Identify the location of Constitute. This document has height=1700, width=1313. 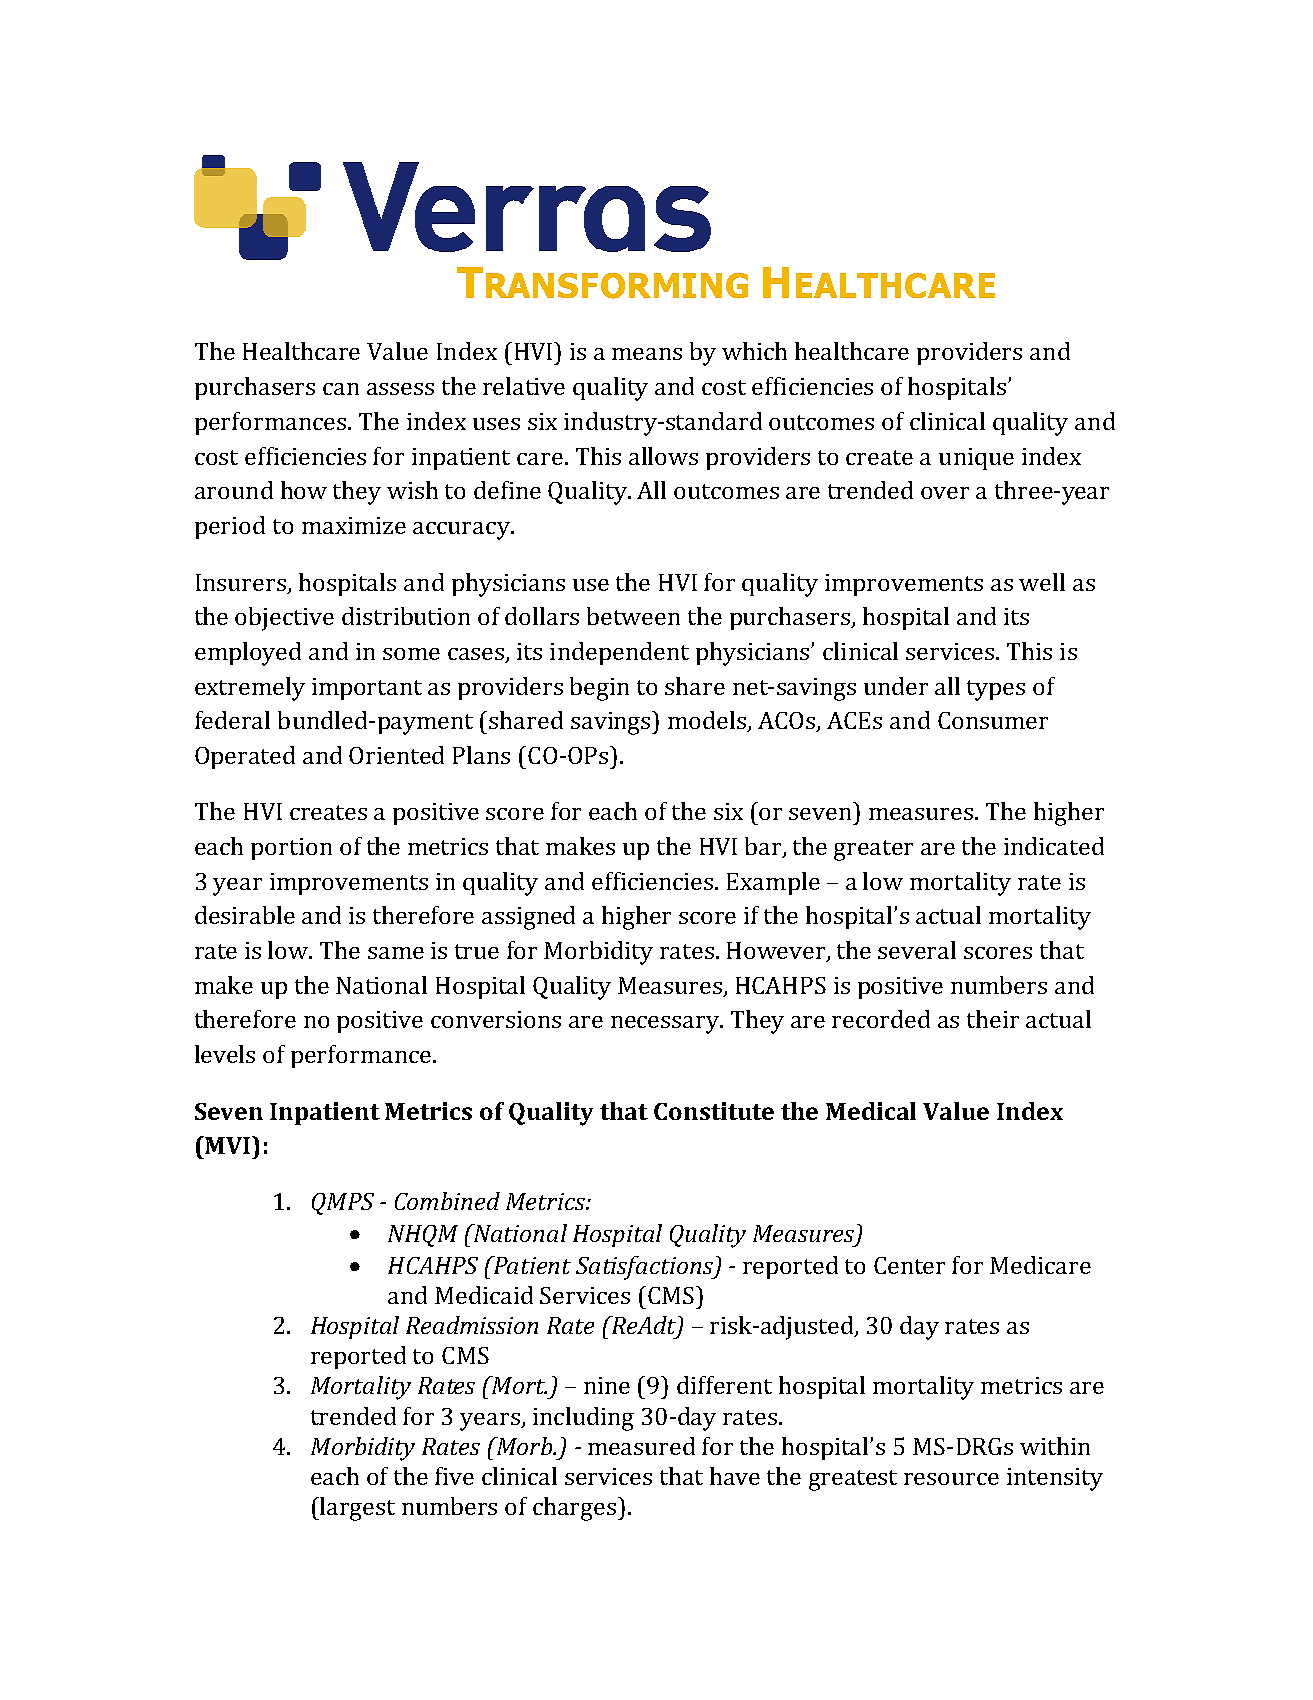
(714, 1111).
